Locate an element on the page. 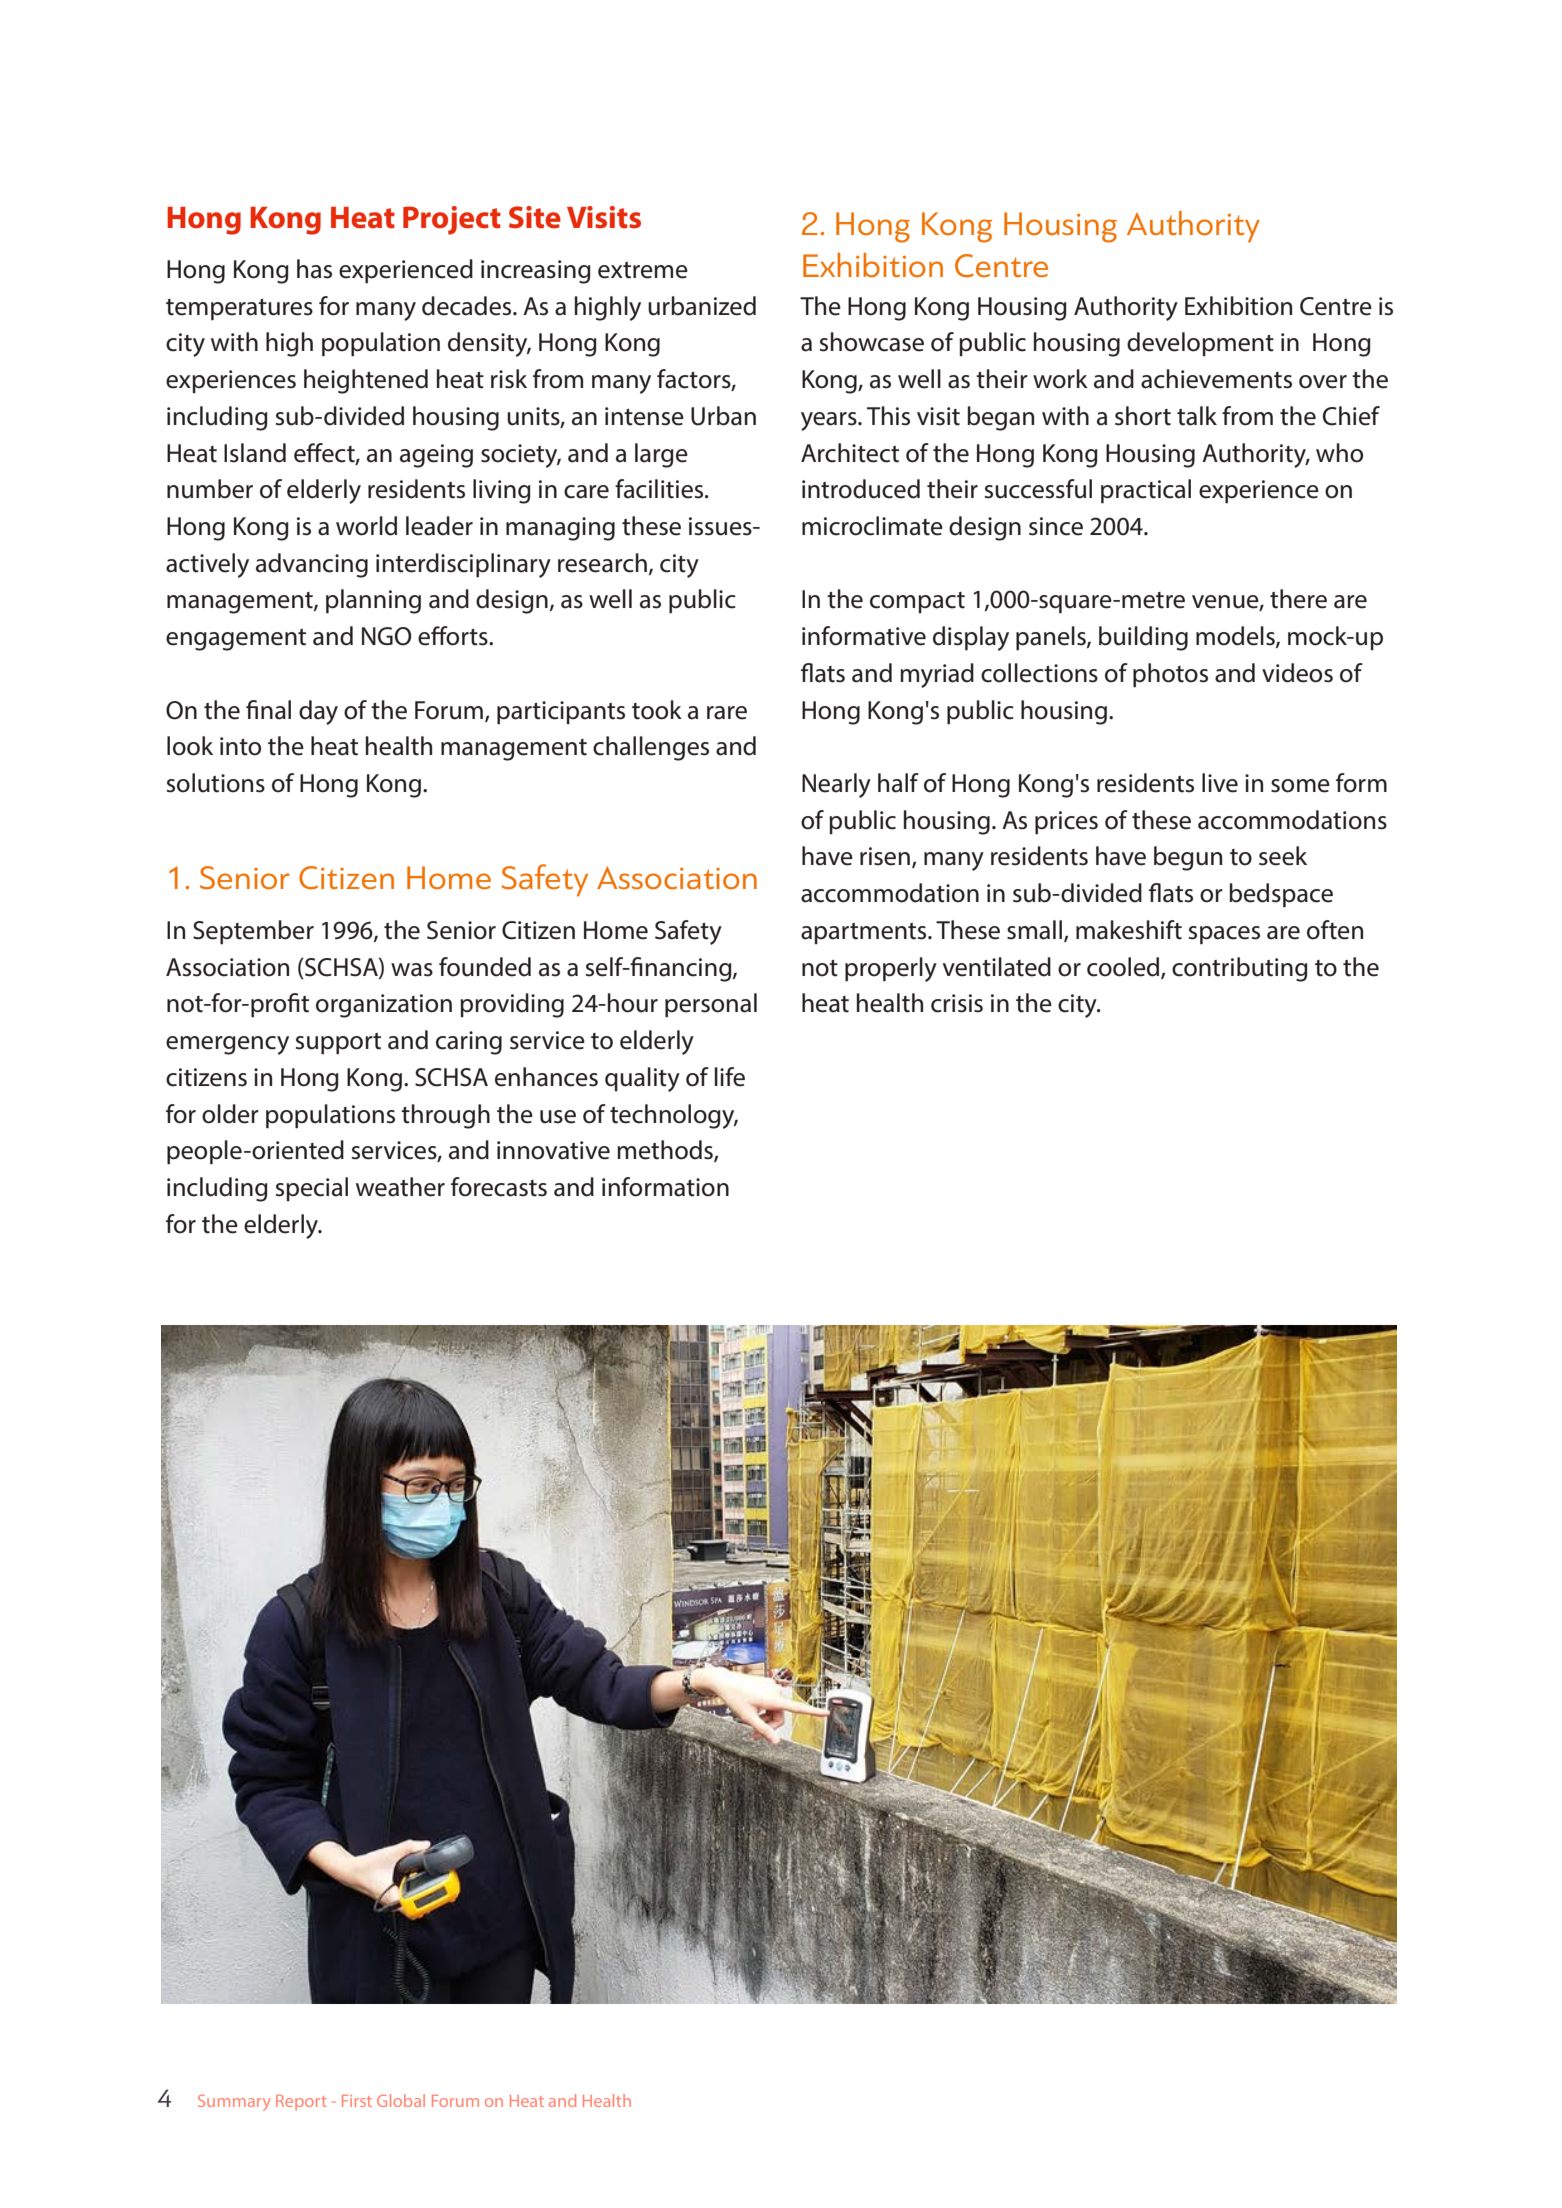  has is located at coordinates (314, 269).
